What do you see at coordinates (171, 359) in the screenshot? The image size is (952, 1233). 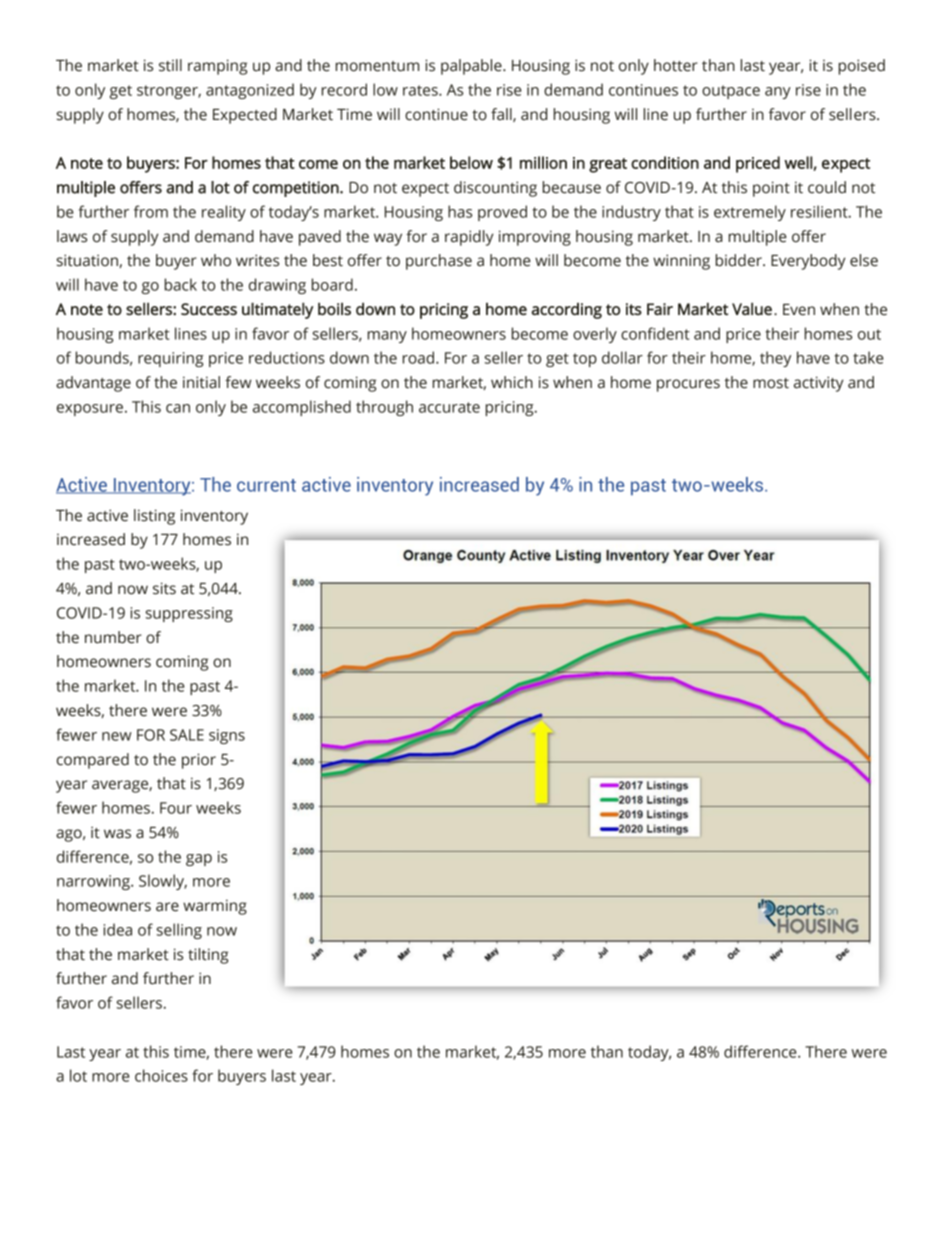 I see `requiring` at bounding box center [171, 359].
